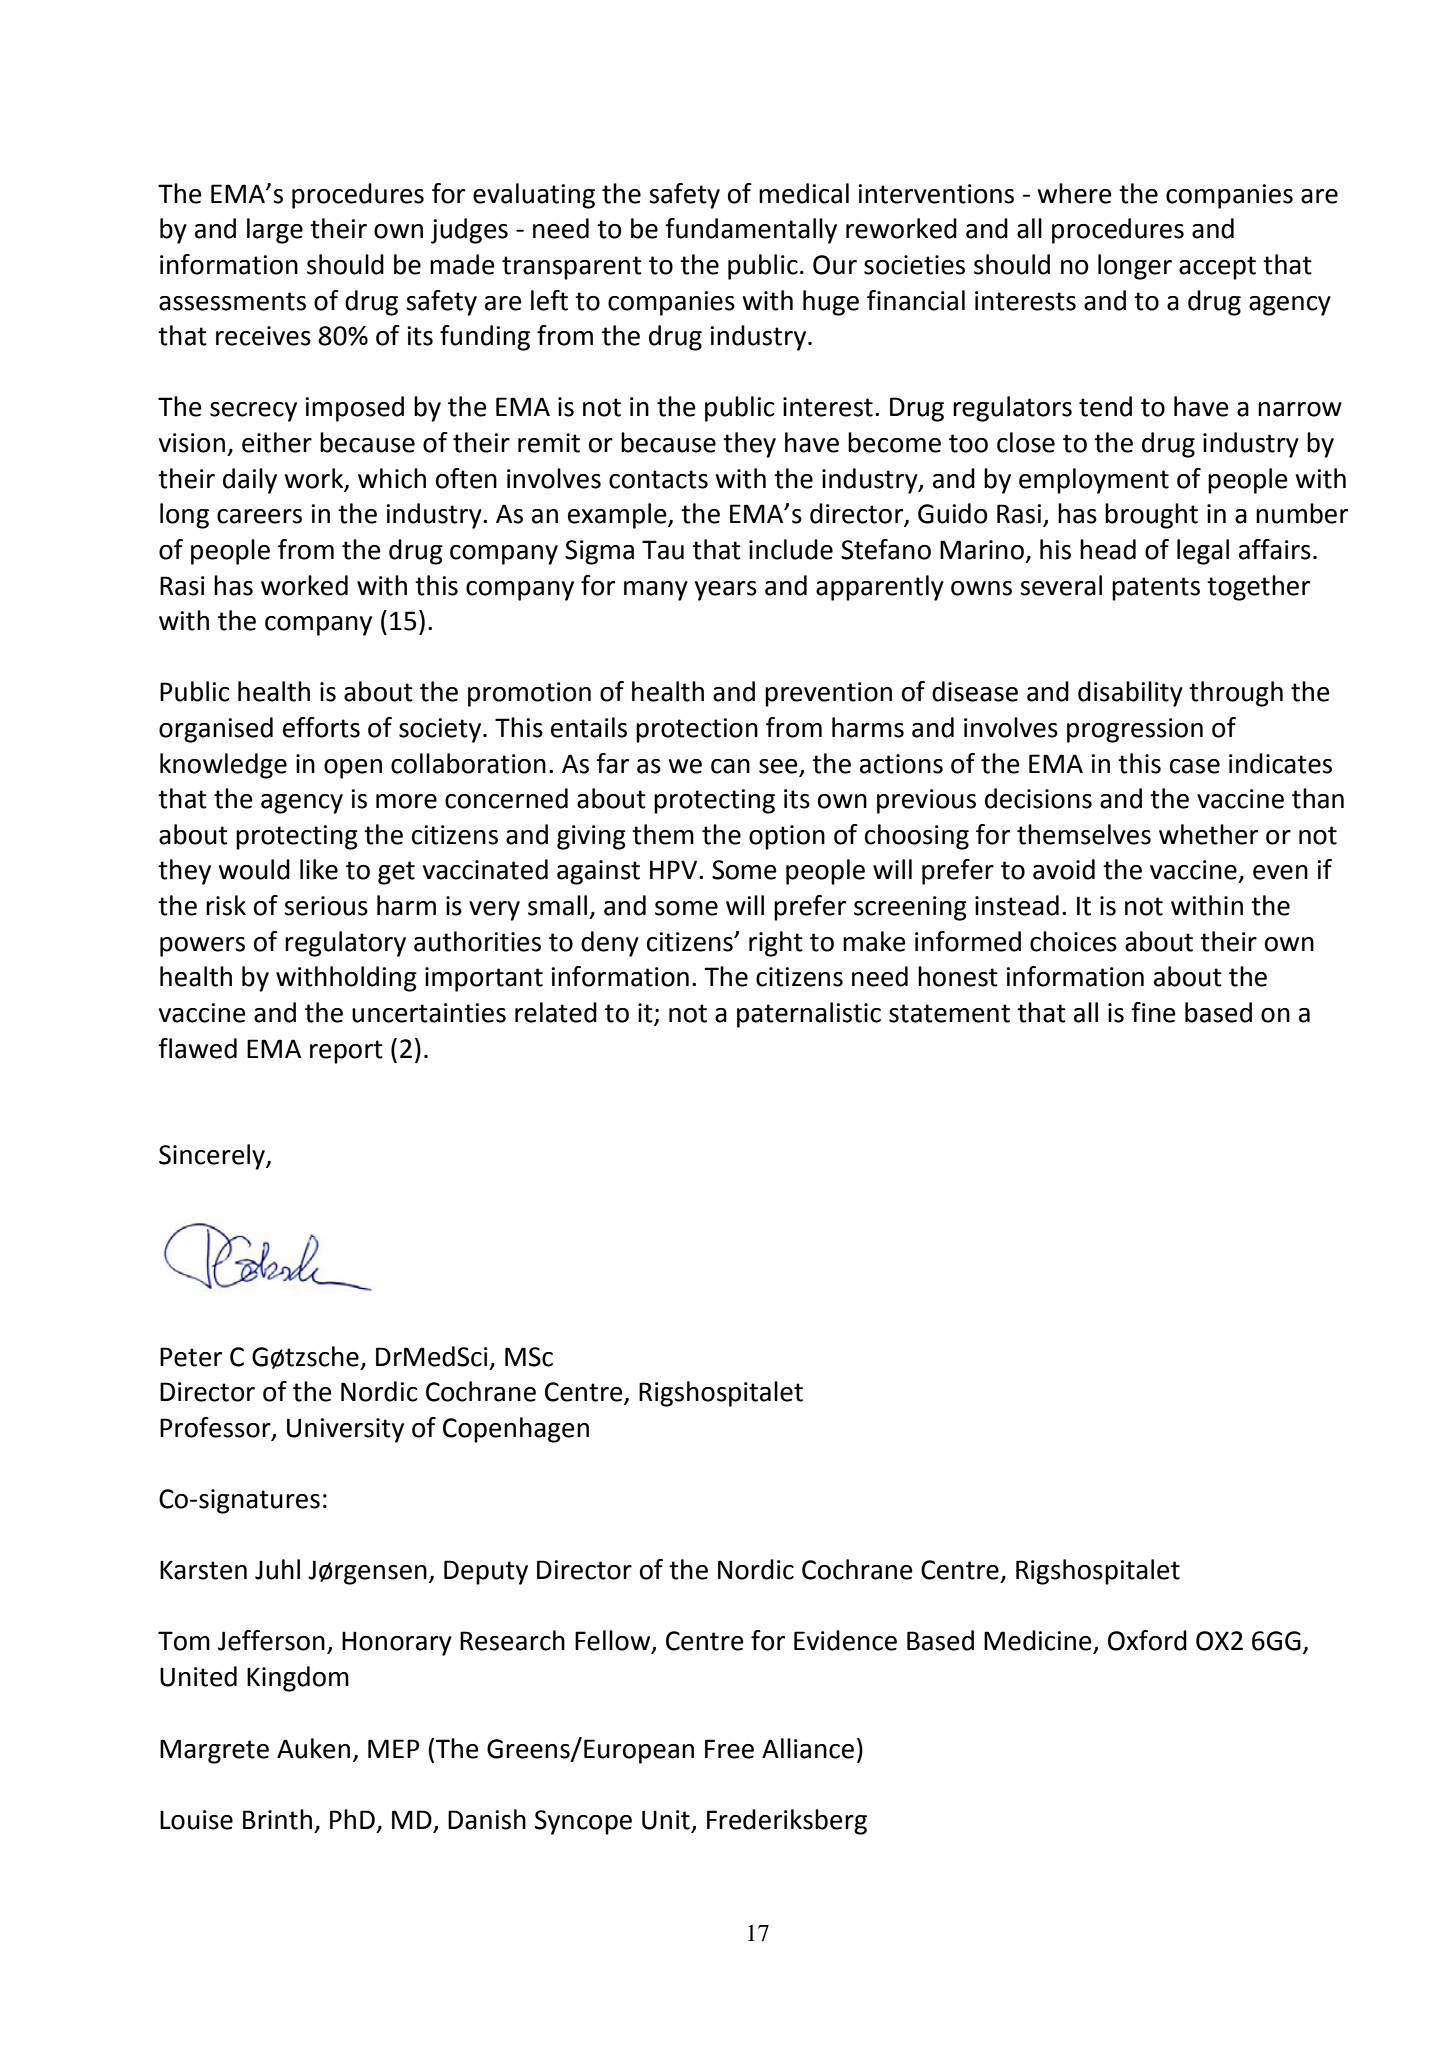 This screenshot has width=1447, height=2047. I want to click on legal, so click(1203, 552).
